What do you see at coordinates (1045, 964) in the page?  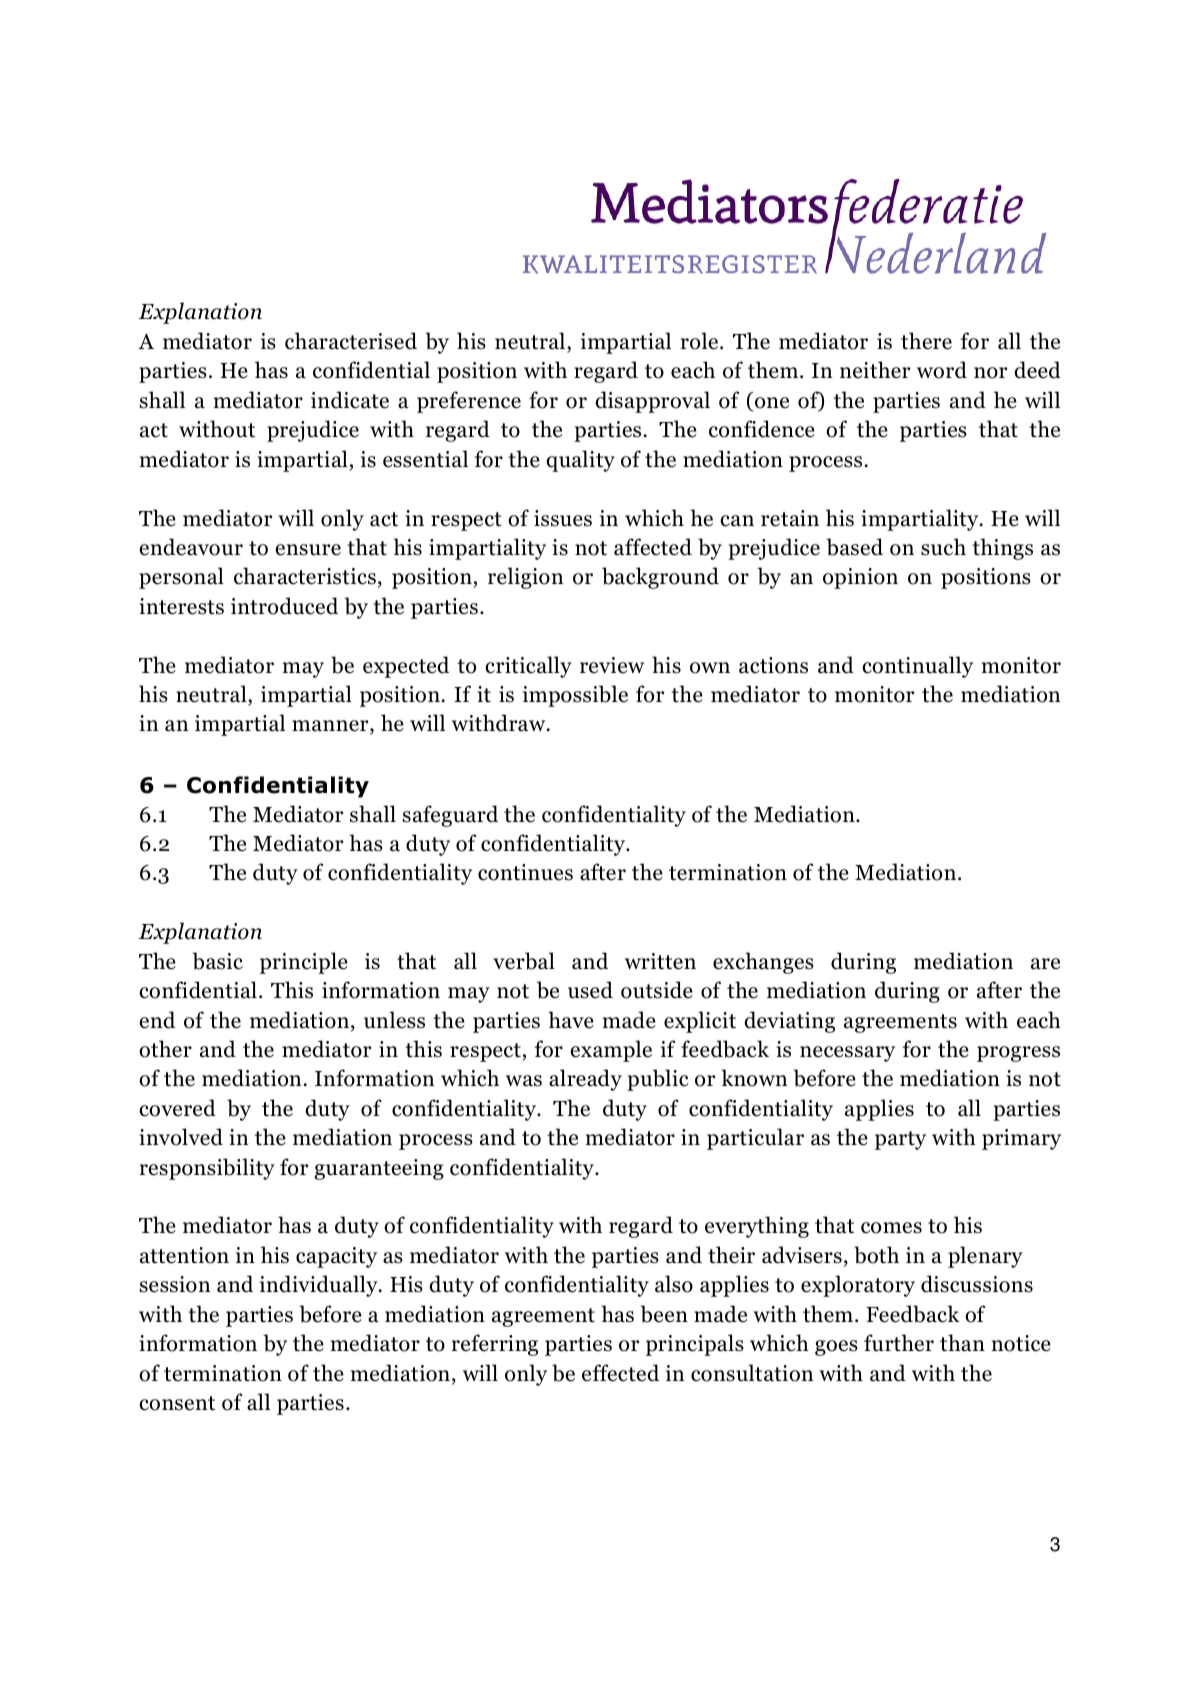 I see `are` at bounding box center [1045, 964].
